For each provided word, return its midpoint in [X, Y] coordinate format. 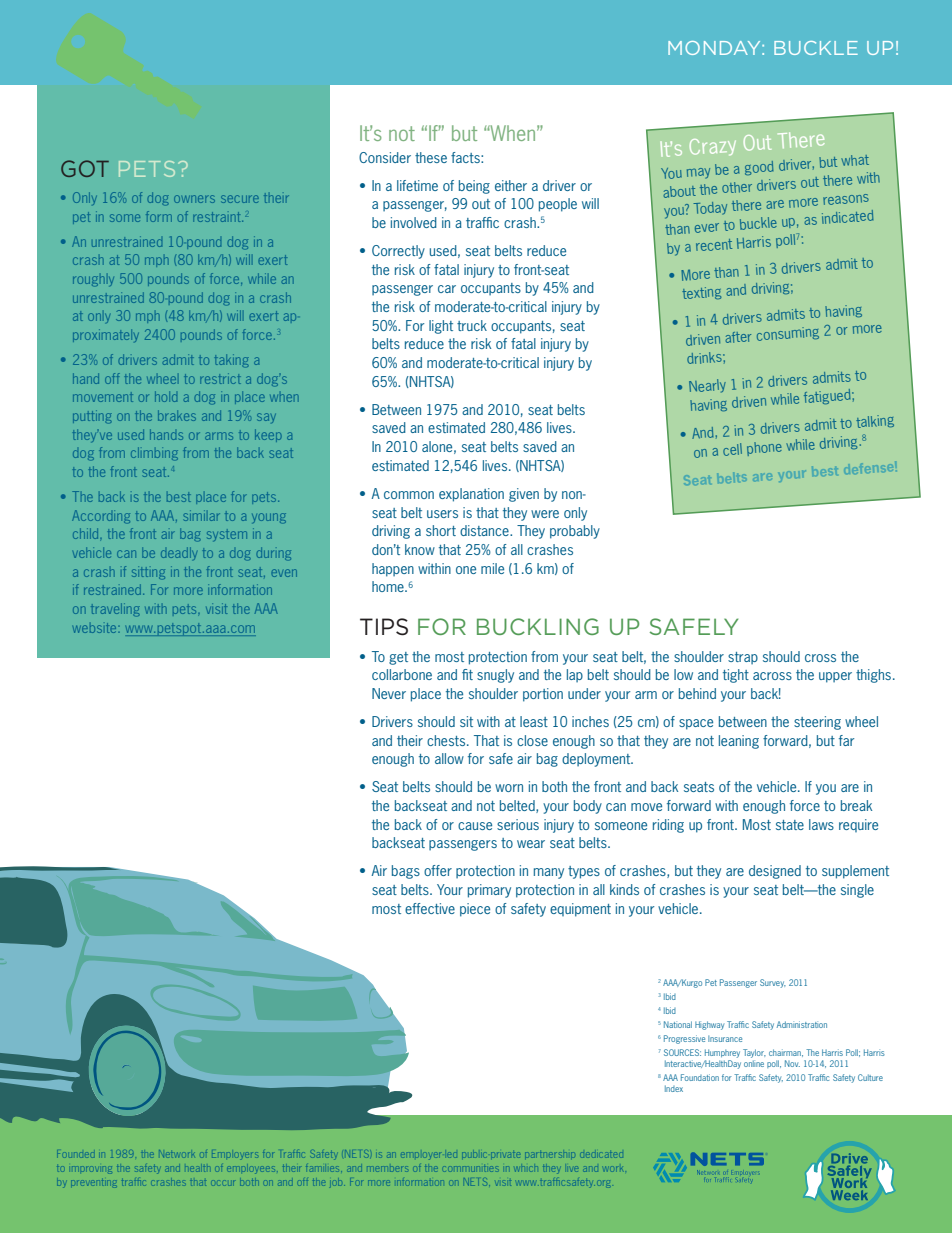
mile [492, 568]
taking [232, 361]
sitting [148, 573]
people [558, 205]
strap [743, 658]
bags [406, 872]
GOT [85, 168]
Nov [792, 1063]
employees [251, 1170]
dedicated [603, 1155]
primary [489, 891]
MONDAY [715, 48]
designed [775, 872]
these [431, 157]
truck [472, 325]
